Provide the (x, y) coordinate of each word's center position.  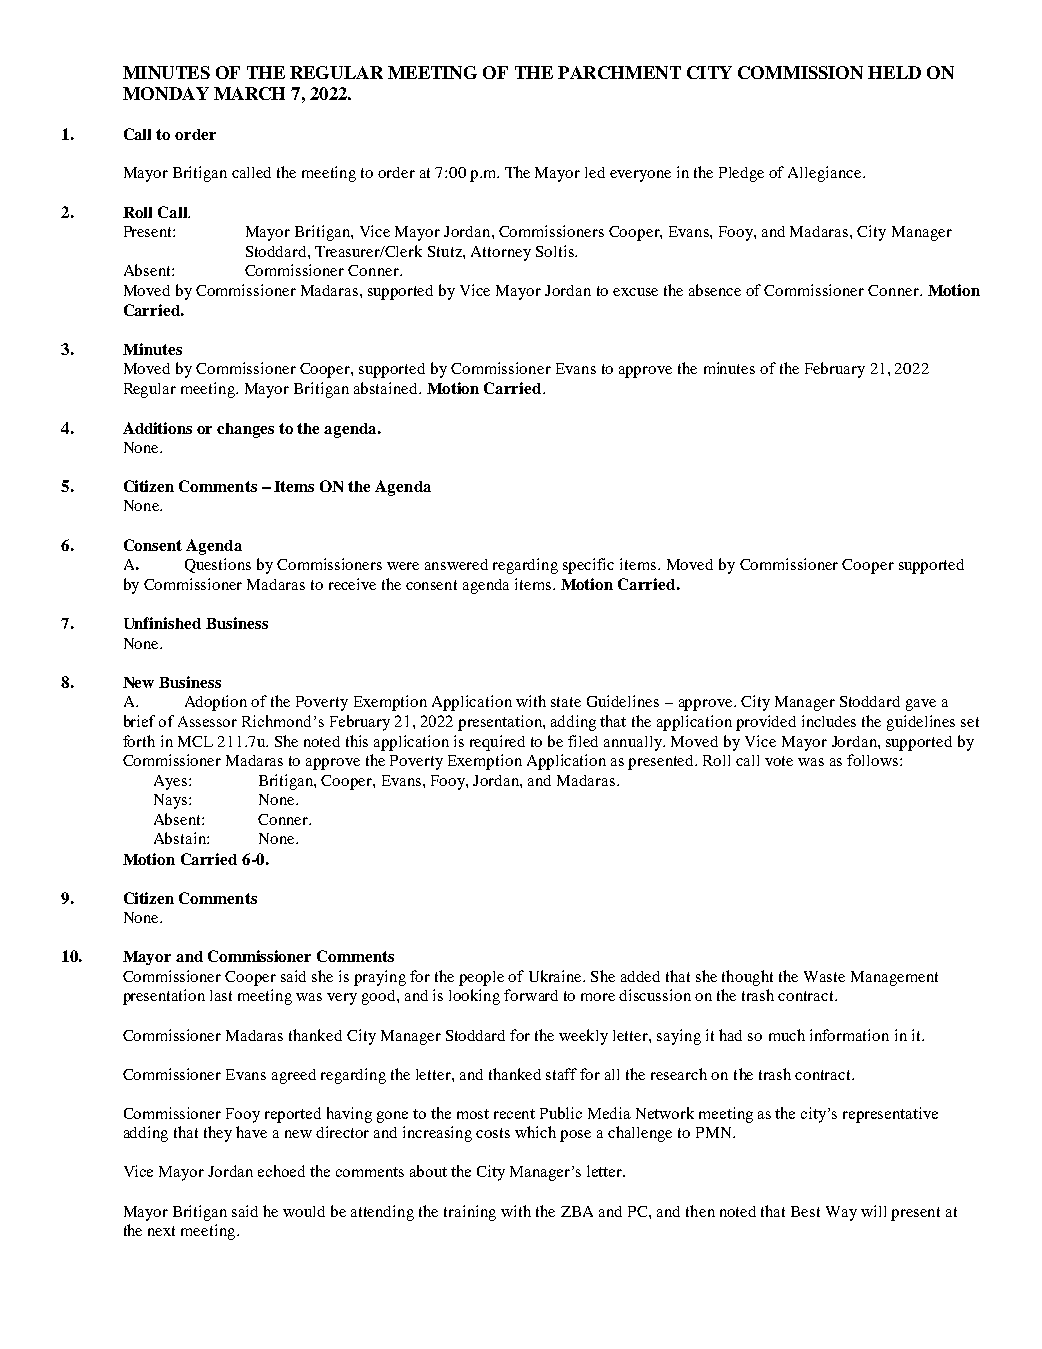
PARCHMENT (619, 72)
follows (874, 760)
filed (583, 741)
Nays (172, 801)
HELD (894, 72)
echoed (281, 1171)
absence (715, 290)
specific (588, 566)
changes (245, 430)
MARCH (249, 93)
